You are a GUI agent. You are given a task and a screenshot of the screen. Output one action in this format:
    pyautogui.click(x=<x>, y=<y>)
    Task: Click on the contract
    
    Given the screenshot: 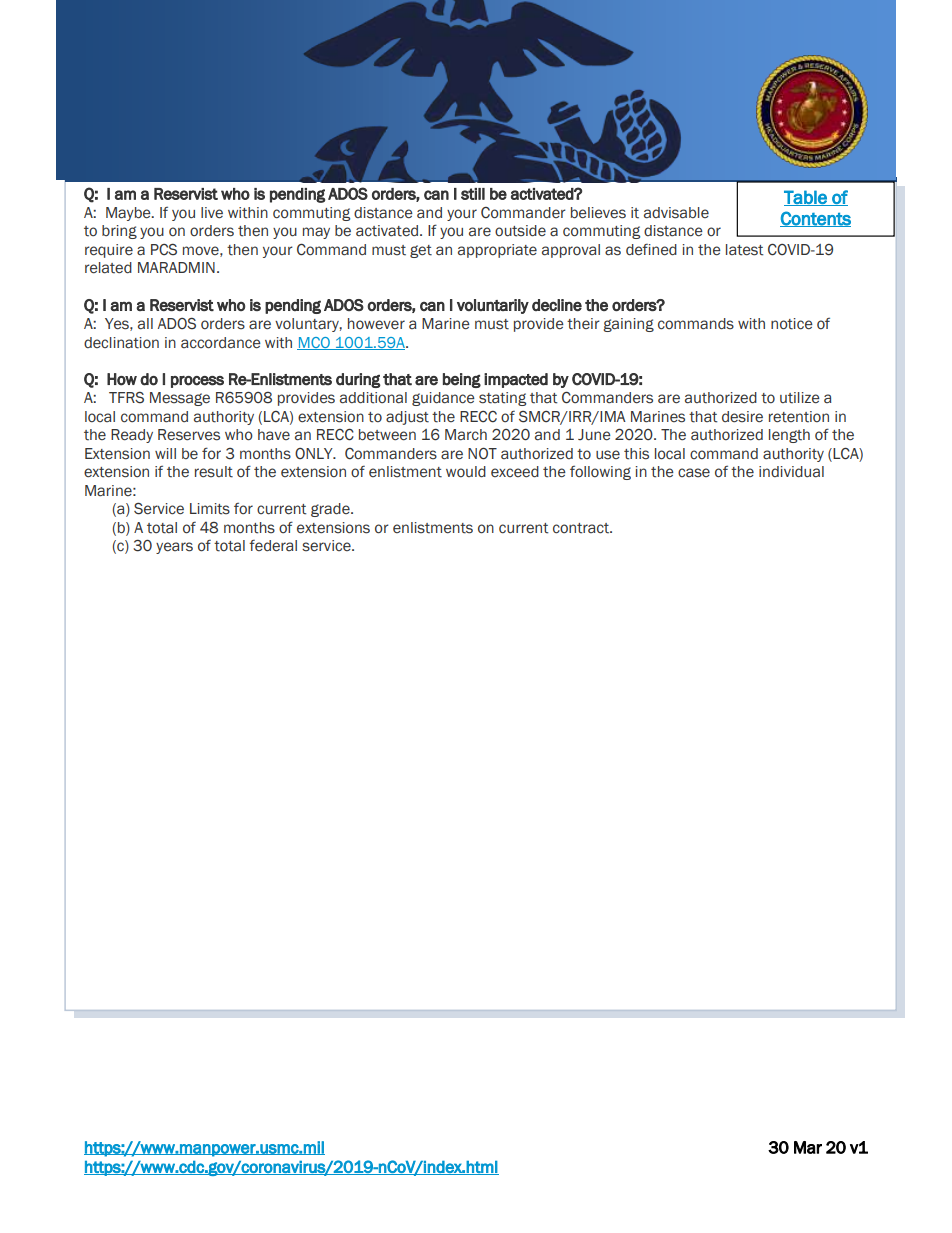 What is the action you would take?
    pyautogui.click(x=582, y=528)
